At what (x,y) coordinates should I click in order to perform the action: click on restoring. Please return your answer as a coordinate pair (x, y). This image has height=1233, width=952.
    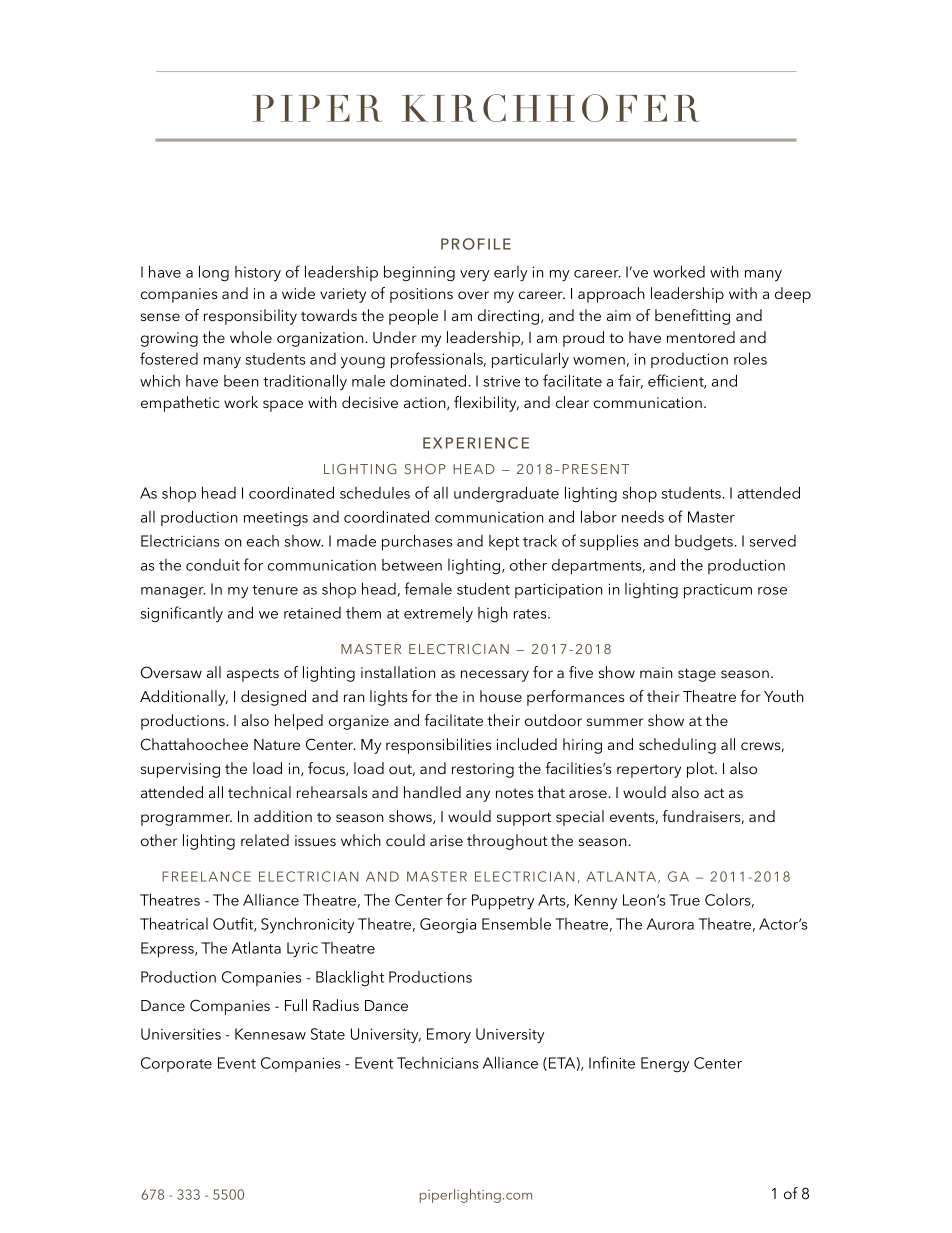
    Looking at the image, I should click on (483, 770).
